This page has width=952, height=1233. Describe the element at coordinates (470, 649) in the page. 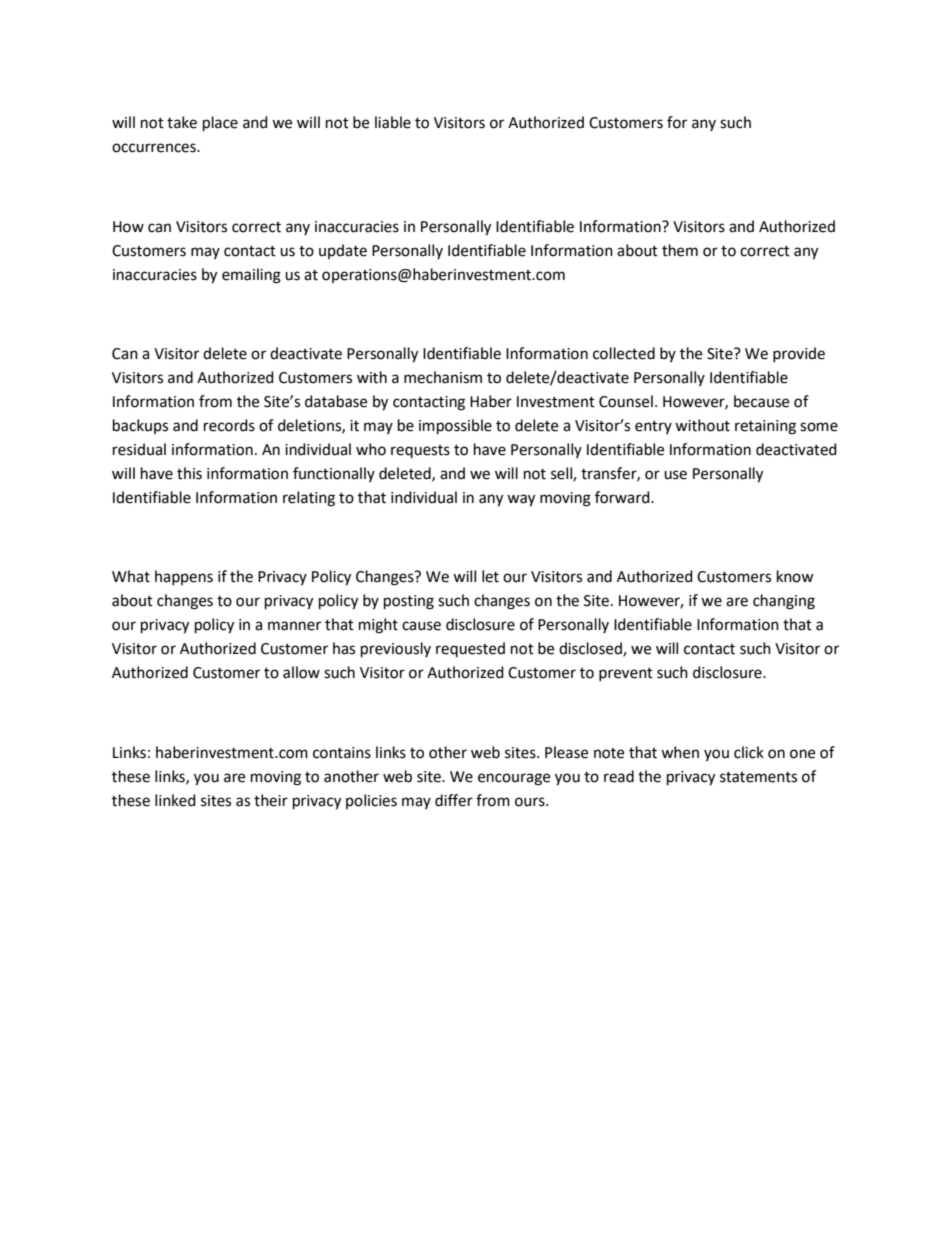

I see `requested` at that location.
